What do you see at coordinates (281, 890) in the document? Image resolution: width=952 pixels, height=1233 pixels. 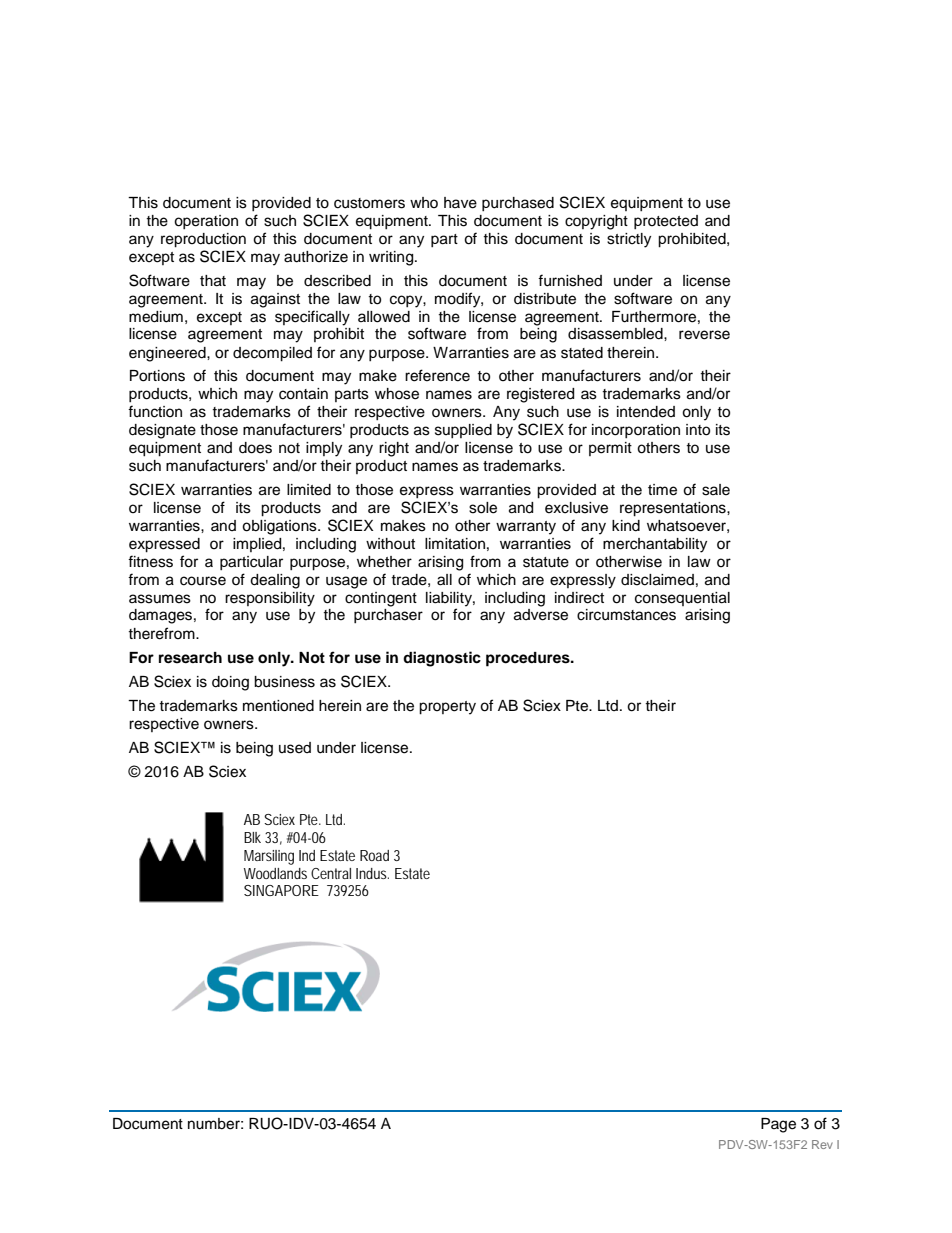 I see `SINGAPORE` at bounding box center [281, 890].
